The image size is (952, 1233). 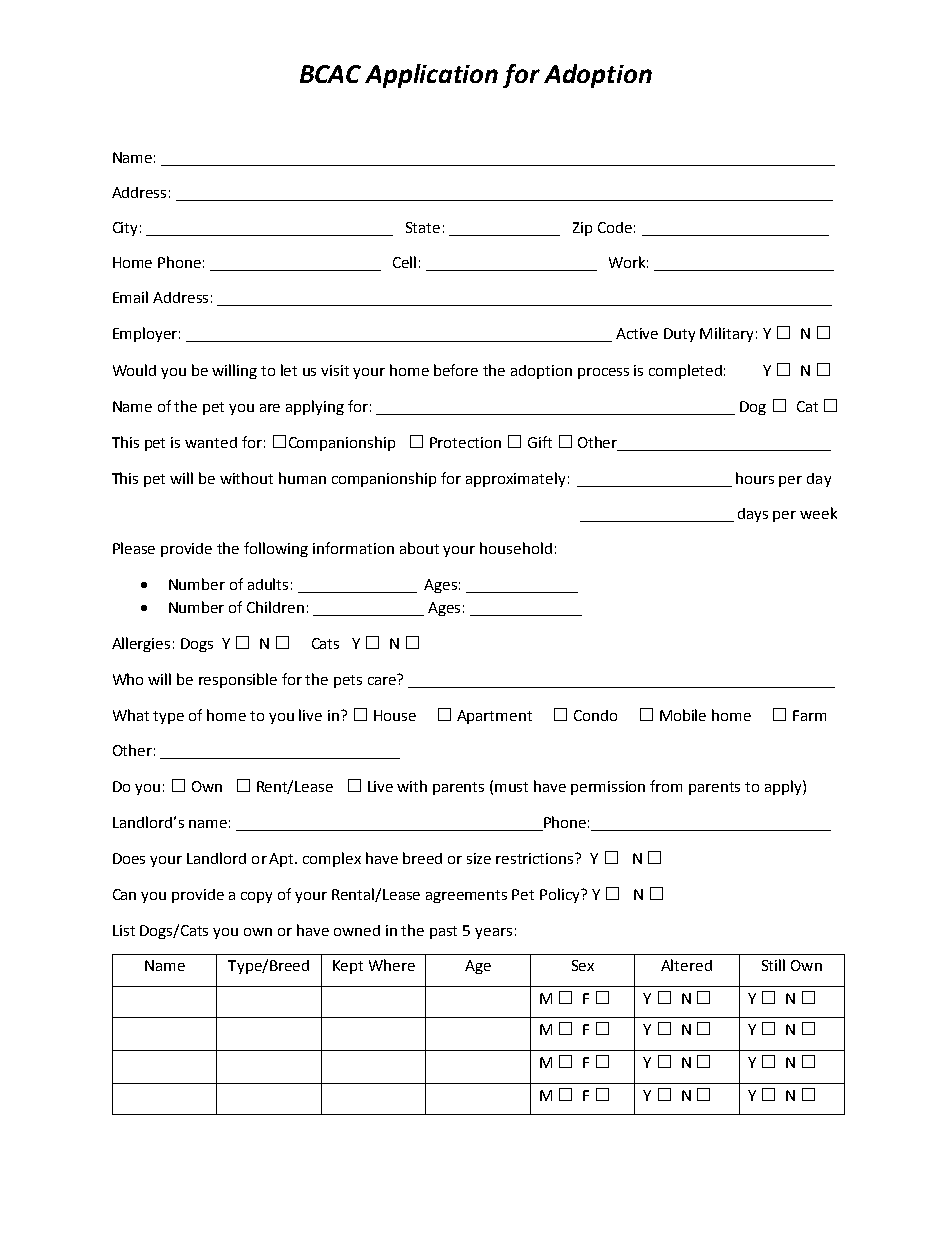 I want to click on Apartment, so click(x=494, y=717).
